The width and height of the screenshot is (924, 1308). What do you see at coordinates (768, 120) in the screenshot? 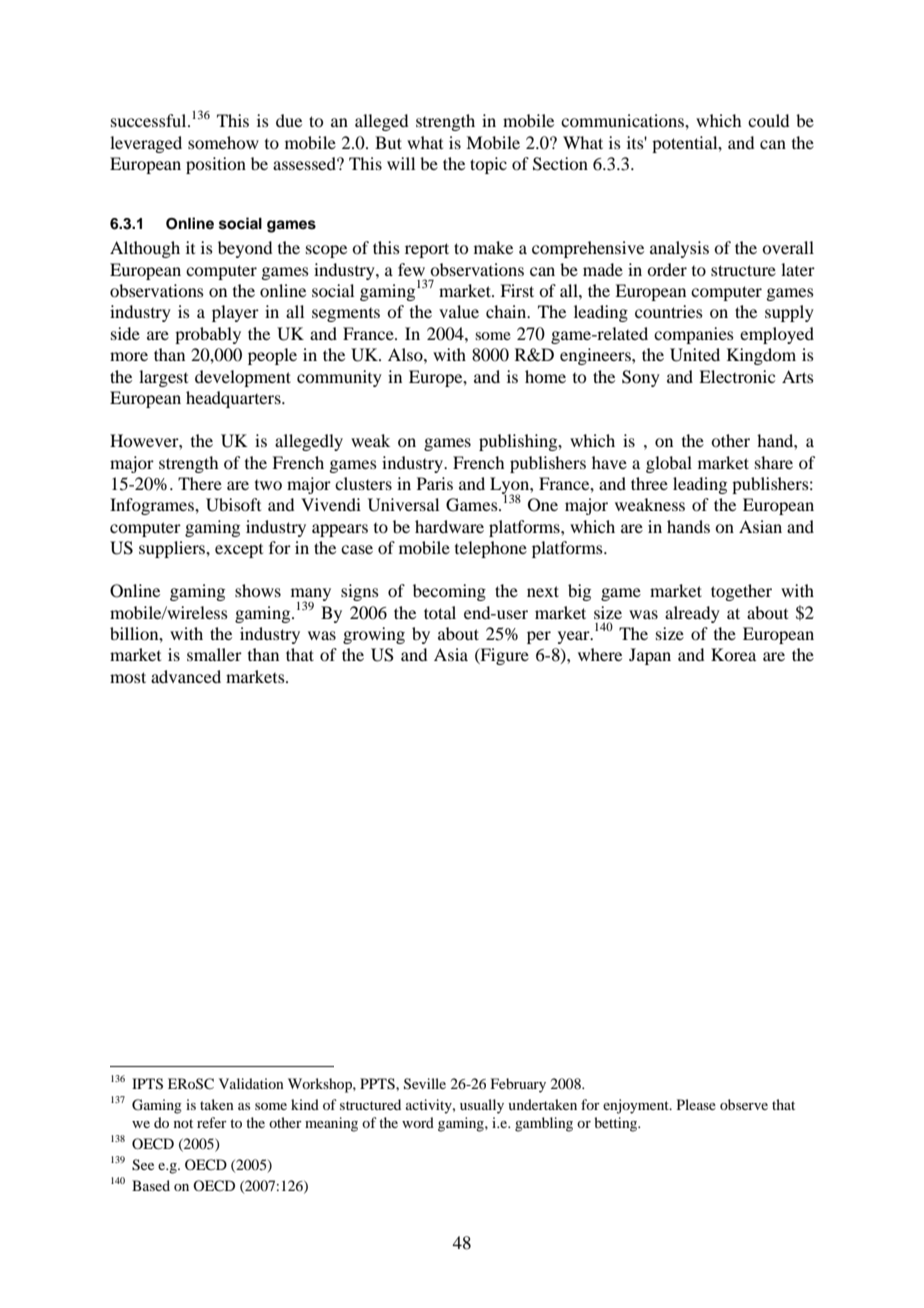
I see `could` at bounding box center [768, 120].
